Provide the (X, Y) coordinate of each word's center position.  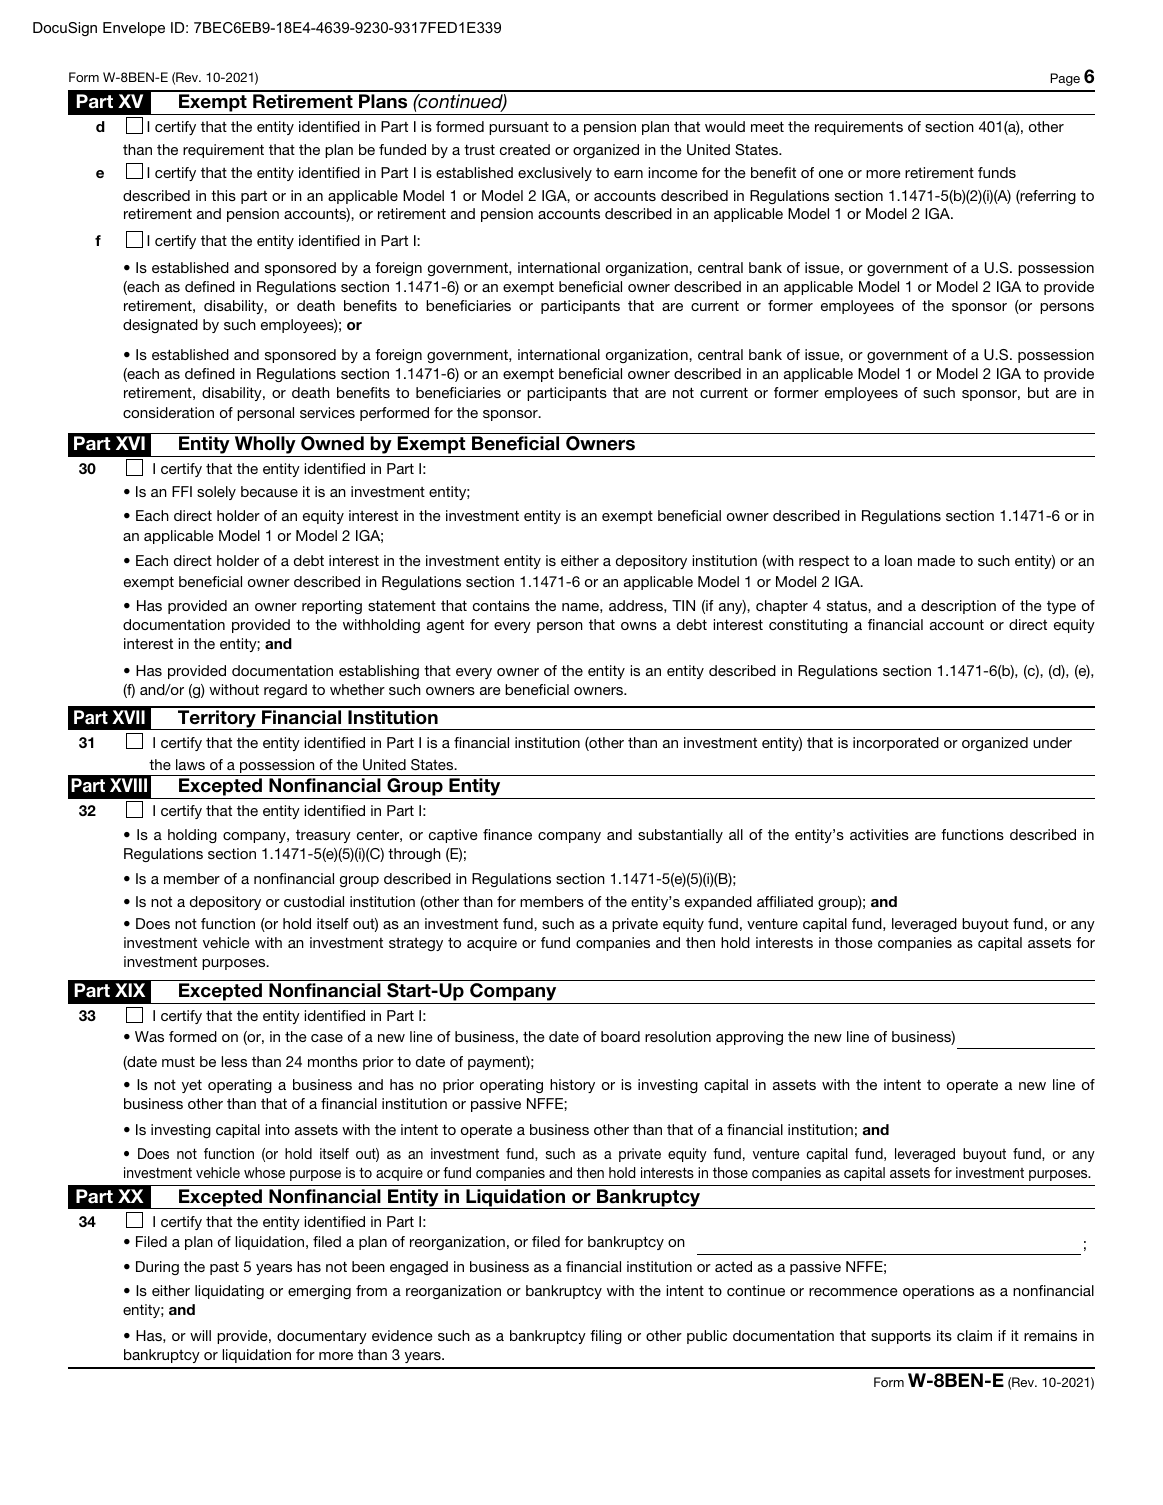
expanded (718, 903)
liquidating (229, 1292)
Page (1065, 79)
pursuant (519, 128)
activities (879, 834)
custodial (314, 901)
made (936, 560)
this (223, 195)
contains (501, 605)
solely (216, 493)
